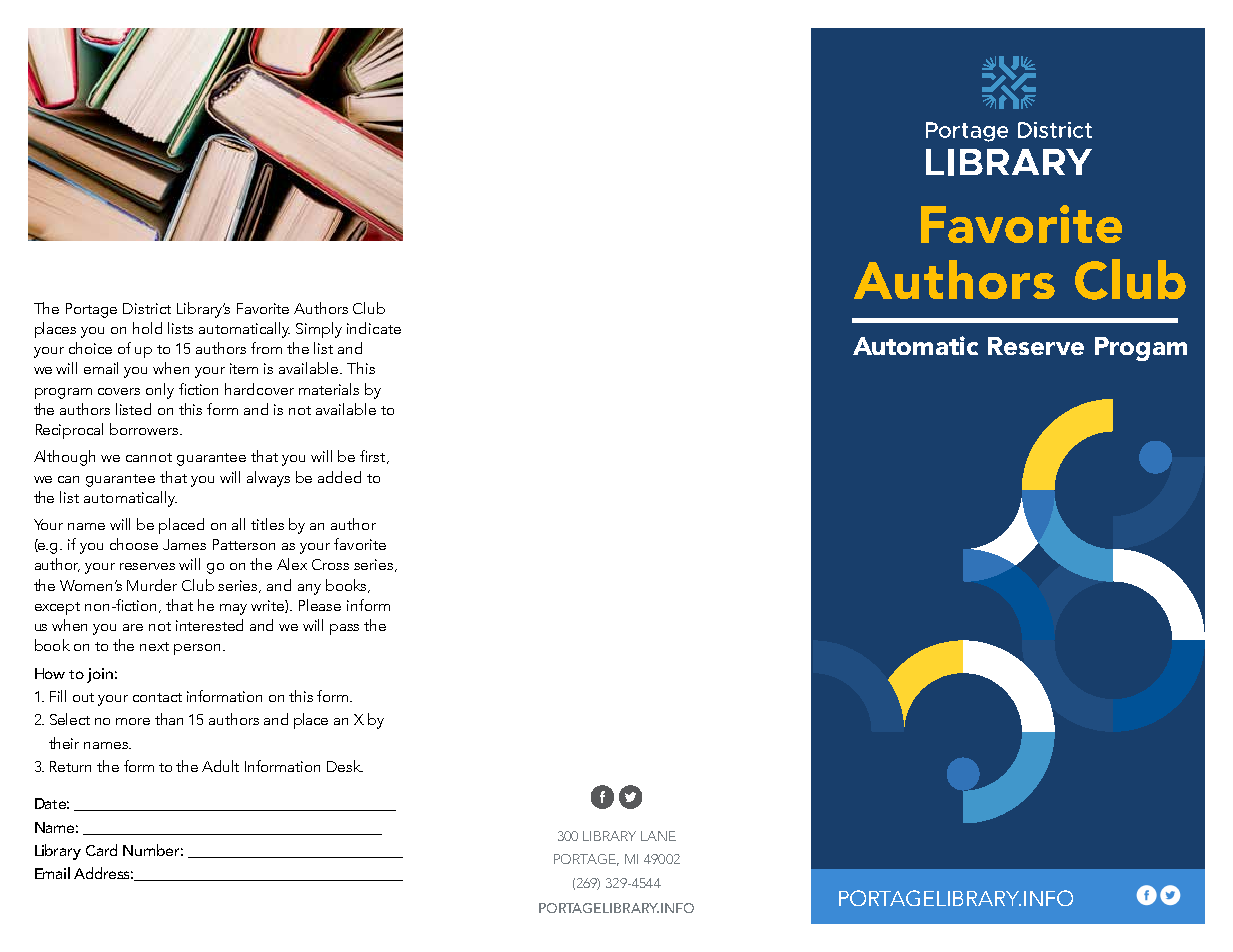  What do you see at coordinates (330, 564) in the screenshot?
I see `Cross` at bounding box center [330, 564].
